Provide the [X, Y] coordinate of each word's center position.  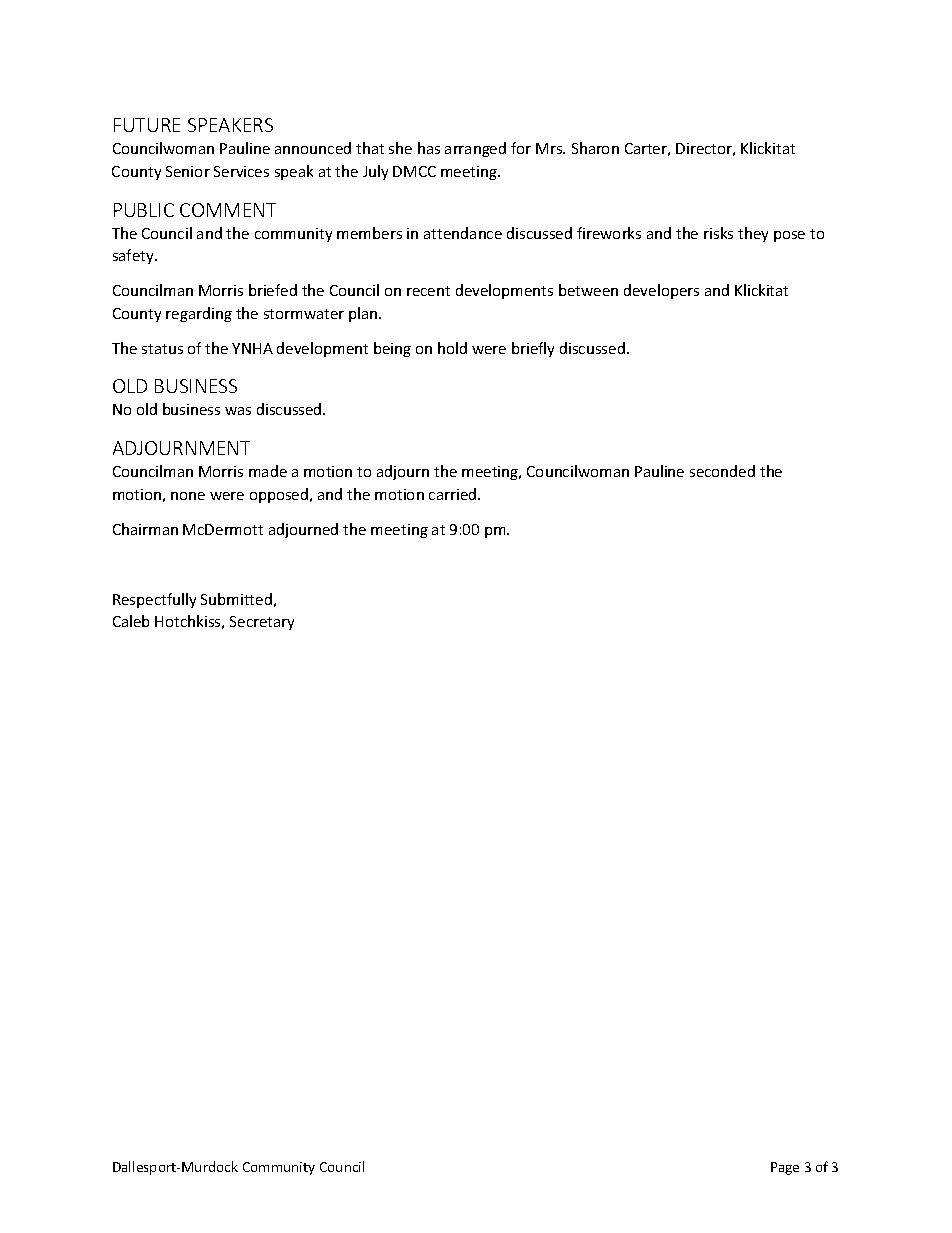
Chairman [145, 529]
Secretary [262, 623]
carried [454, 494]
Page [785, 1168]
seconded [722, 471]
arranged [475, 149]
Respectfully [154, 600]
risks [718, 233]
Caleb [131, 621]
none [188, 496]
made [268, 471]
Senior [188, 171]
